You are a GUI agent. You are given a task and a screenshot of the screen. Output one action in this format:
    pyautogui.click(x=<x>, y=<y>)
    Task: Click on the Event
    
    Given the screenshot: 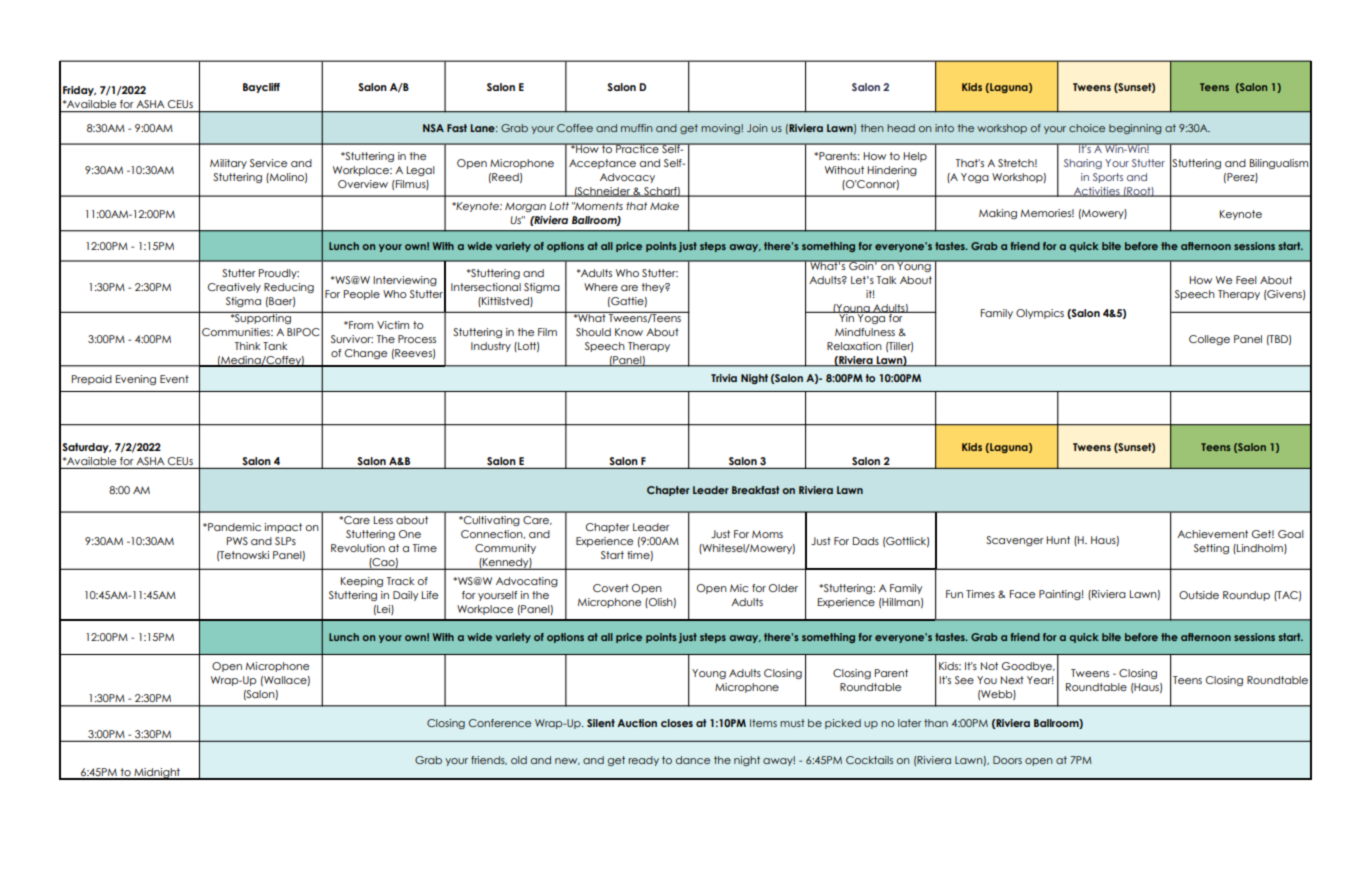 What is the action you would take?
    pyautogui.click(x=174, y=379)
